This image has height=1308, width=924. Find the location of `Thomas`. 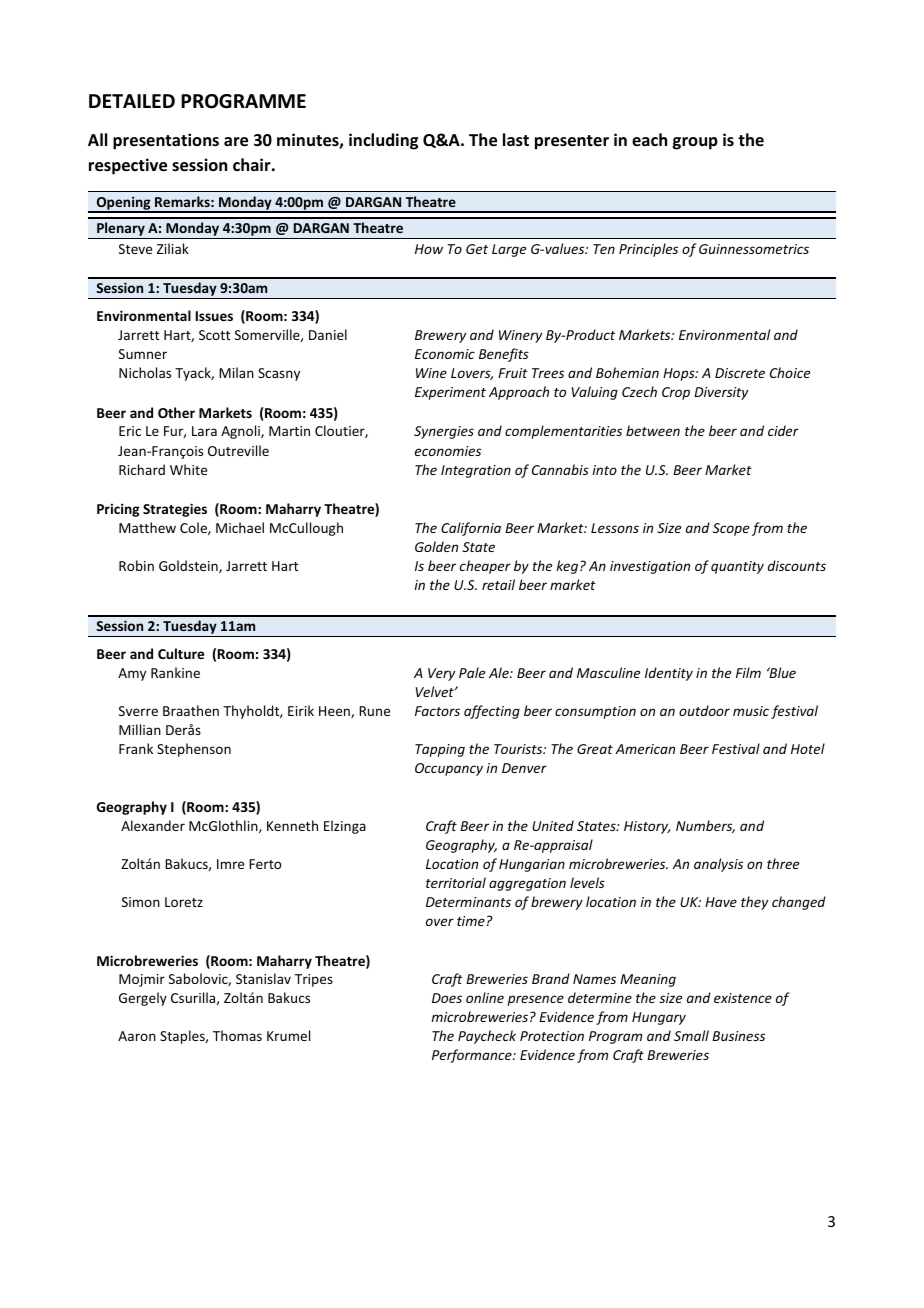

Thomas is located at coordinates (237, 1035).
